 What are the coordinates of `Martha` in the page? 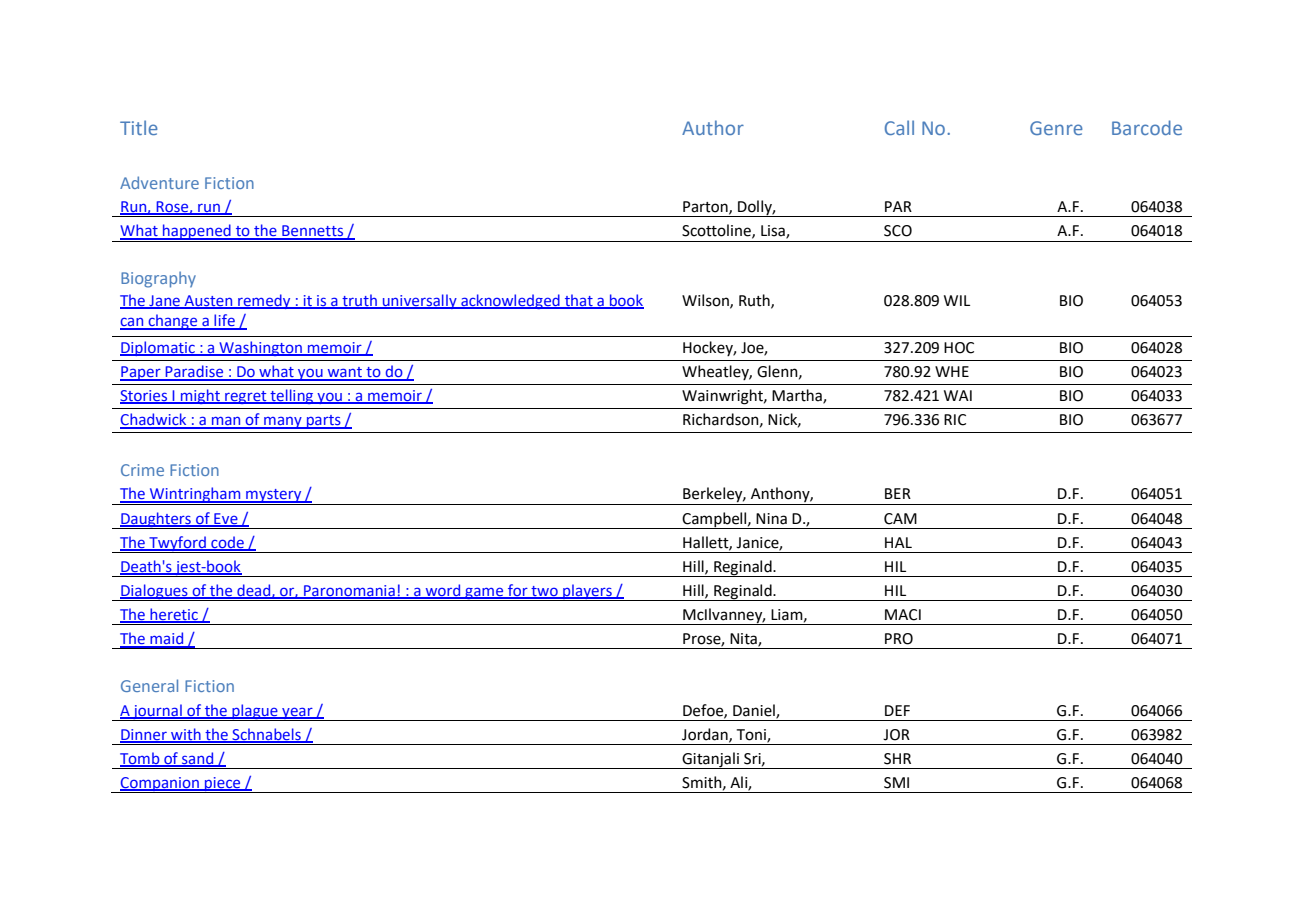 It's located at (798, 396).
